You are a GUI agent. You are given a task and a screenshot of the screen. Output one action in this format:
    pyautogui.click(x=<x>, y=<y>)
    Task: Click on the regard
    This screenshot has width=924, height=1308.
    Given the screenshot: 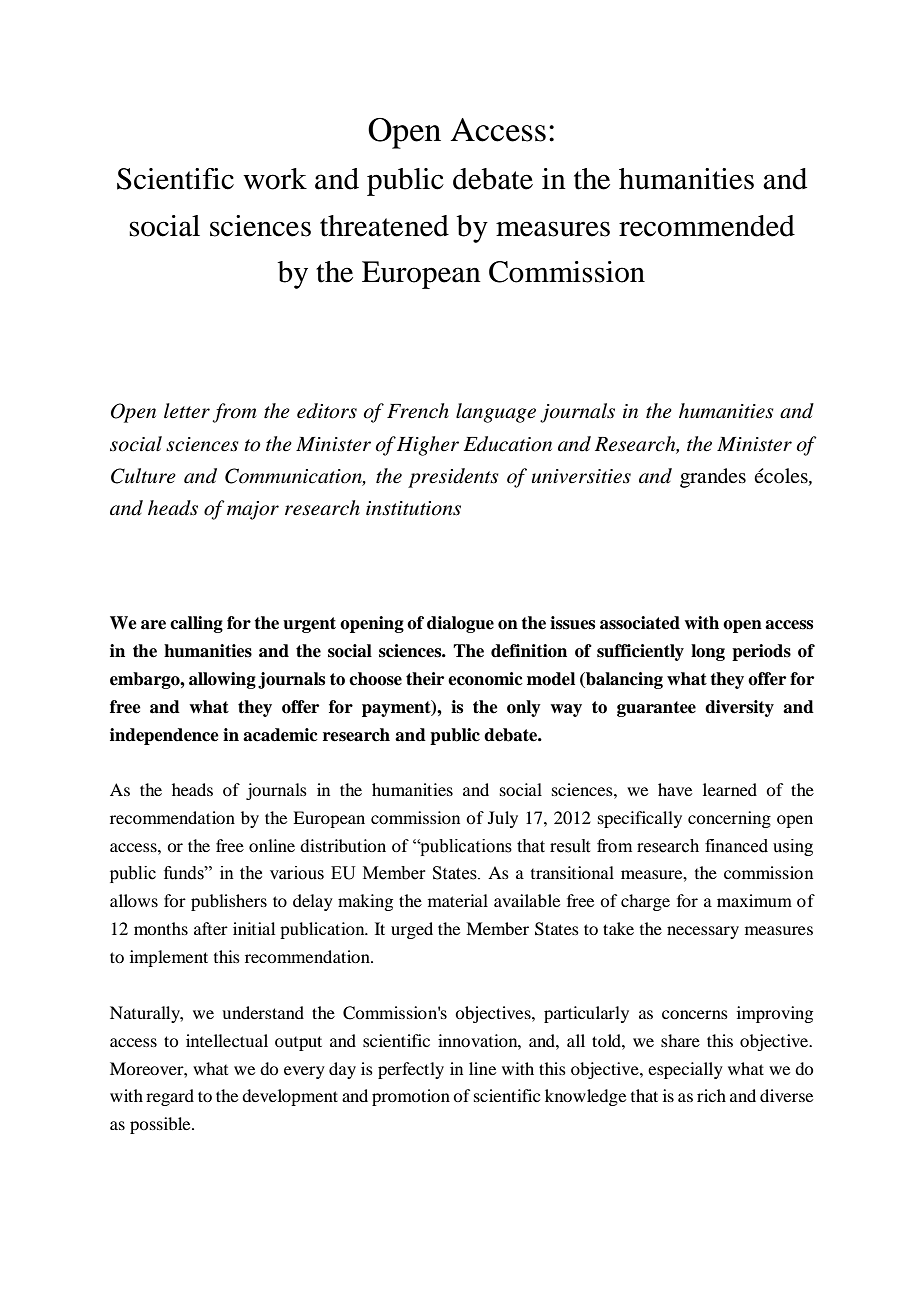 What is the action you would take?
    pyautogui.click(x=170, y=1097)
